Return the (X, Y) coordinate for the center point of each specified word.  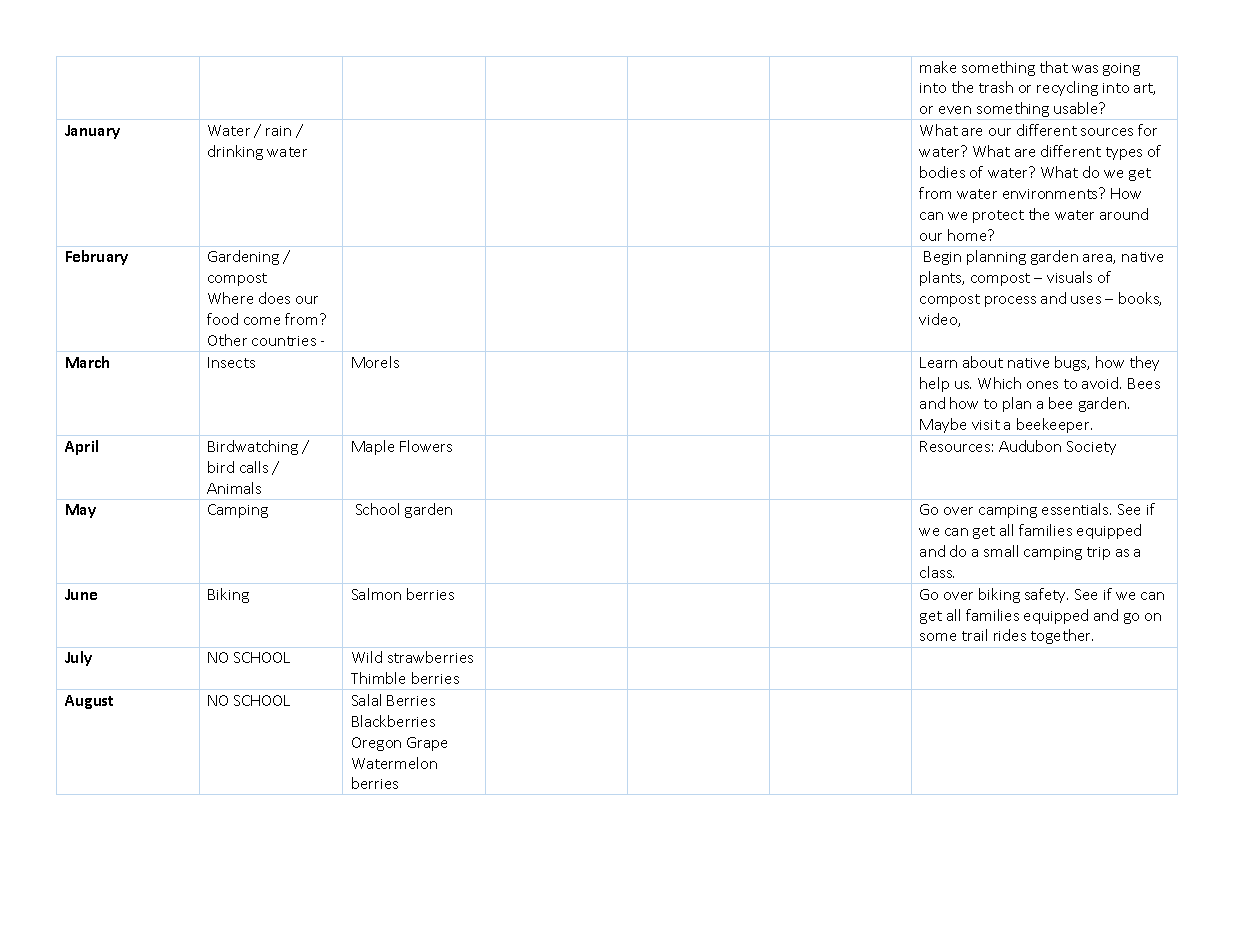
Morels (375, 362)
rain (278, 131)
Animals (234, 488)
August (89, 702)
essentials (1076, 509)
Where (230, 298)
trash (996, 87)
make (938, 67)
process (1010, 301)
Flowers (426, 446)
